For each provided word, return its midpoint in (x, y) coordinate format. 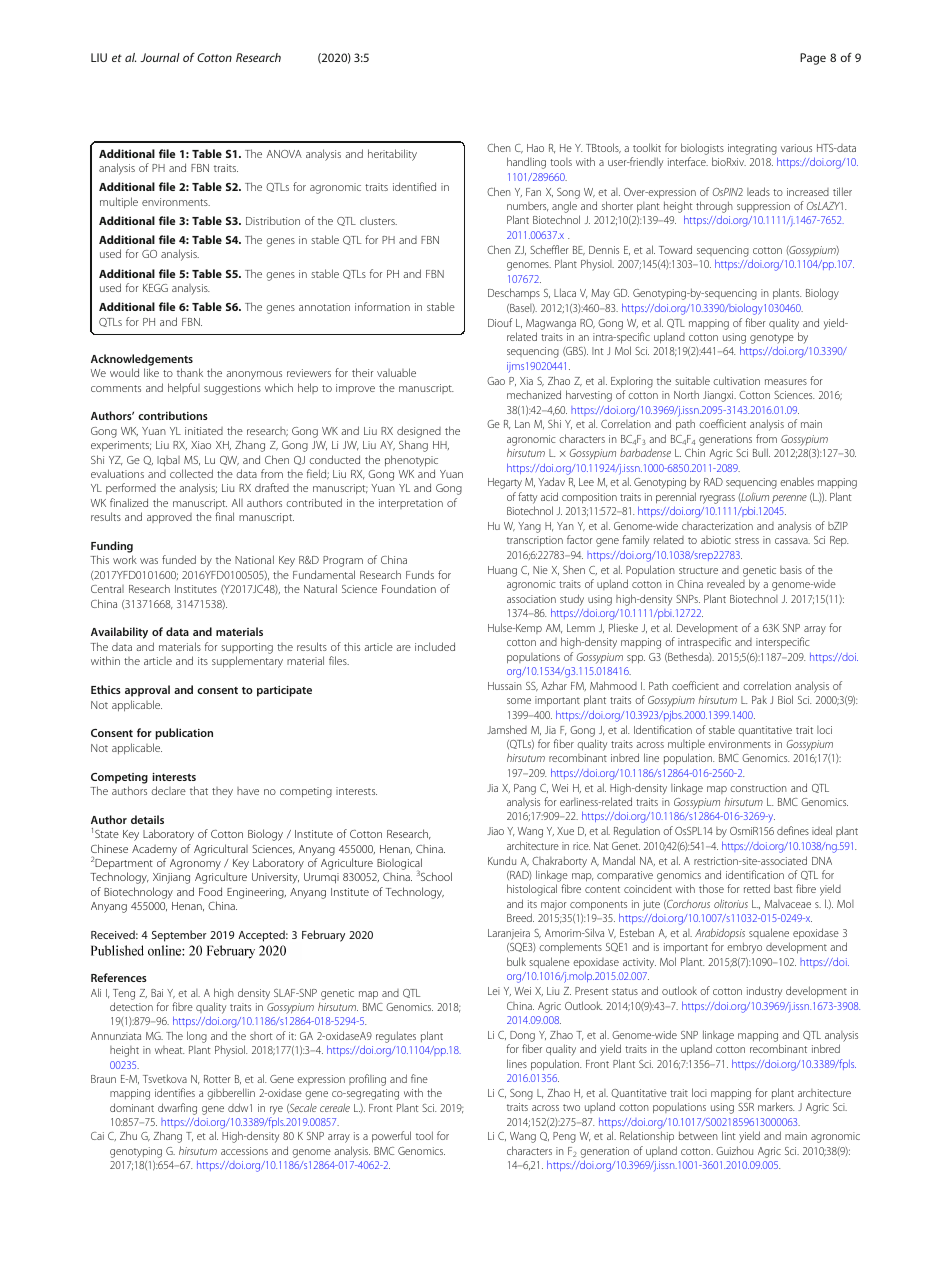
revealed (726, 583)
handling (526, 163)
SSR (746, 1107)
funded (179, 559)
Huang (502, 571)
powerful (391, 1136)
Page (813, 59)
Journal (160, 57)
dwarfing (177, 1109)
